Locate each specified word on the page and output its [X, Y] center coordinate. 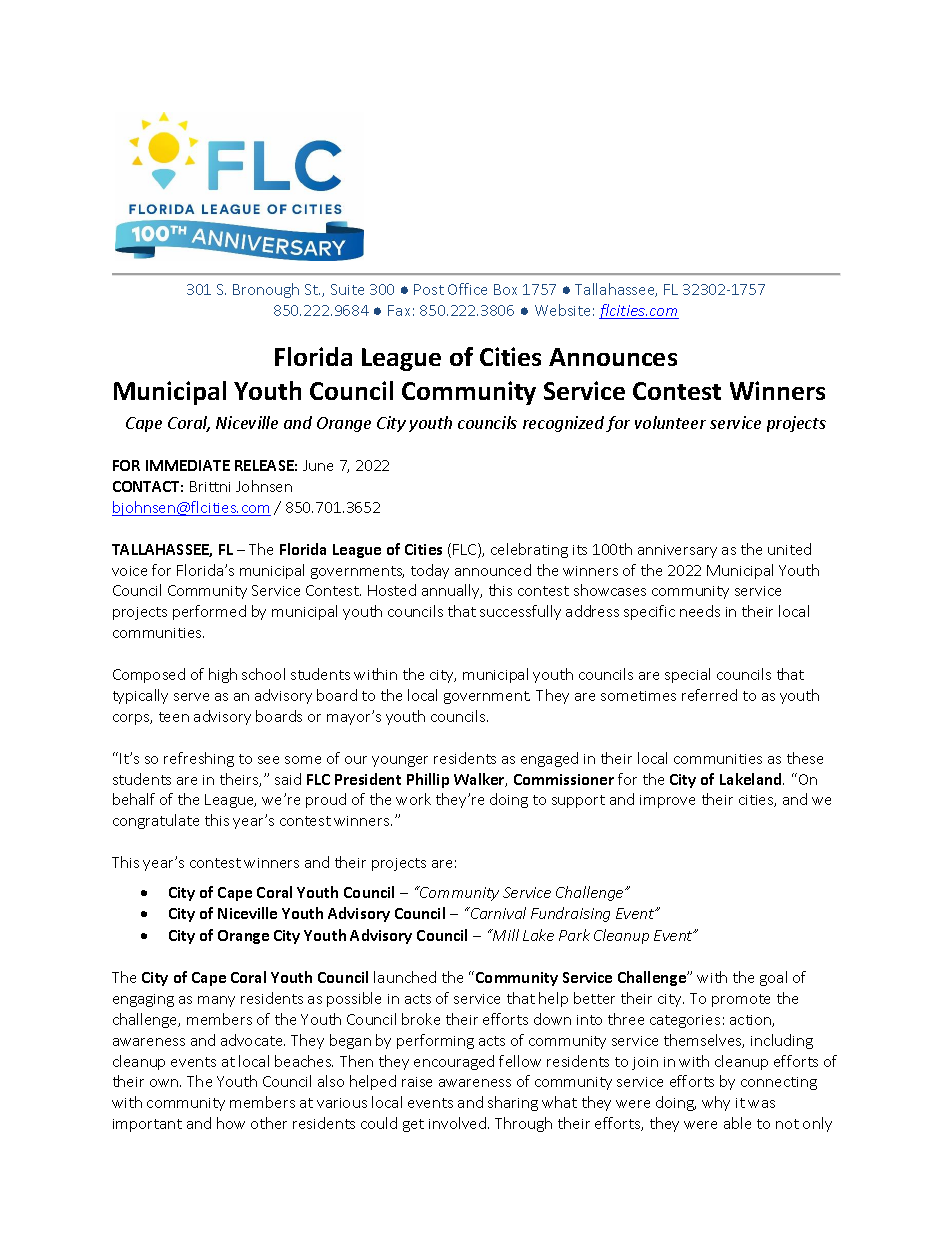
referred [709, 695]
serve [191, 697]
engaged [549, 759]
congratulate [156, 821]
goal [773, 978]
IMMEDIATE [188, 465]
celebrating [529, 550]
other [269, 1123]
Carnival [497, 913]
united [789, 549]
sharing [513, 1103]
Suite [347, 289]
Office [467, 289]
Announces [613, 357]
